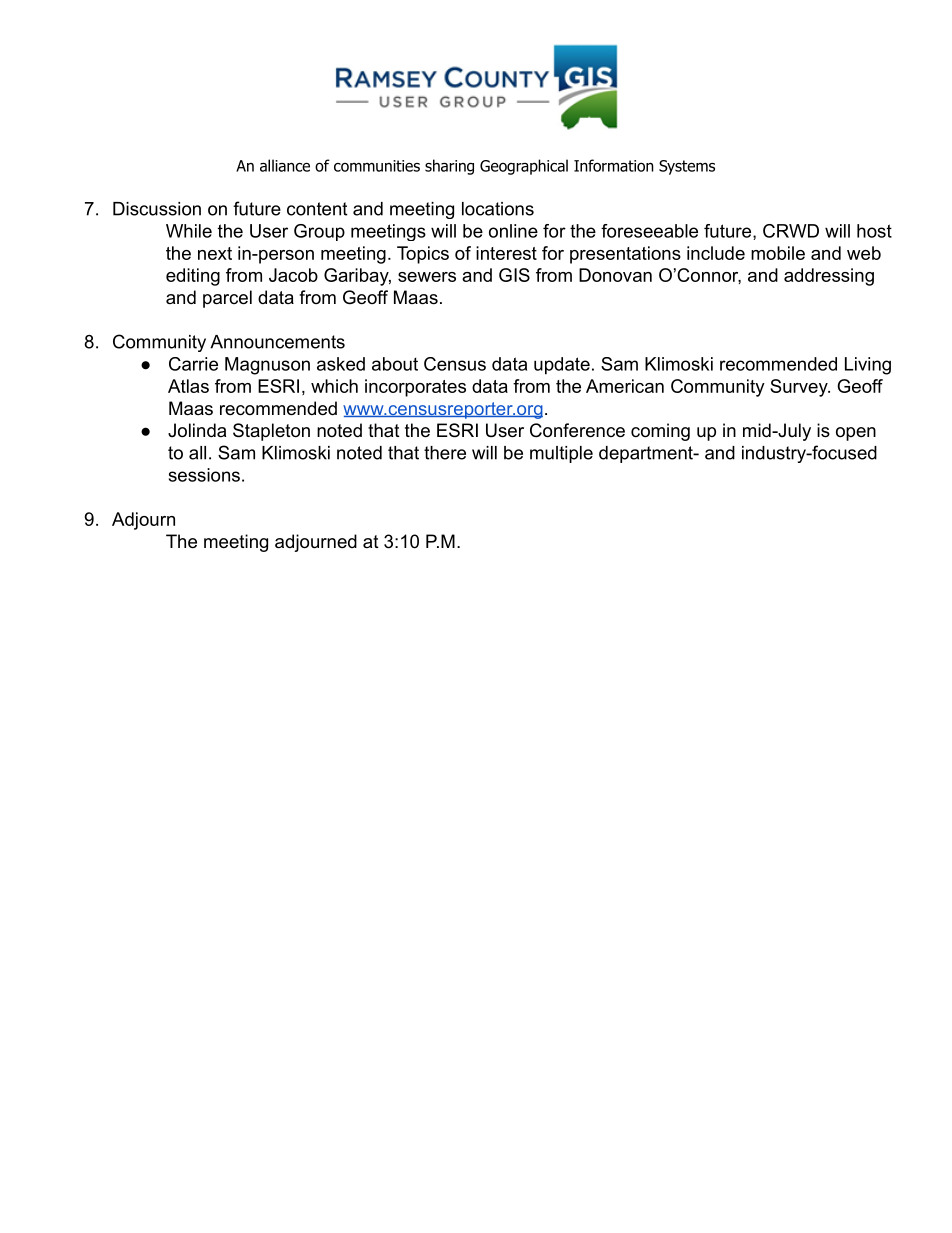  What do you see at coordinates (285, 165) in the page?
I see `alliance` at bounding box center [285, 165].
